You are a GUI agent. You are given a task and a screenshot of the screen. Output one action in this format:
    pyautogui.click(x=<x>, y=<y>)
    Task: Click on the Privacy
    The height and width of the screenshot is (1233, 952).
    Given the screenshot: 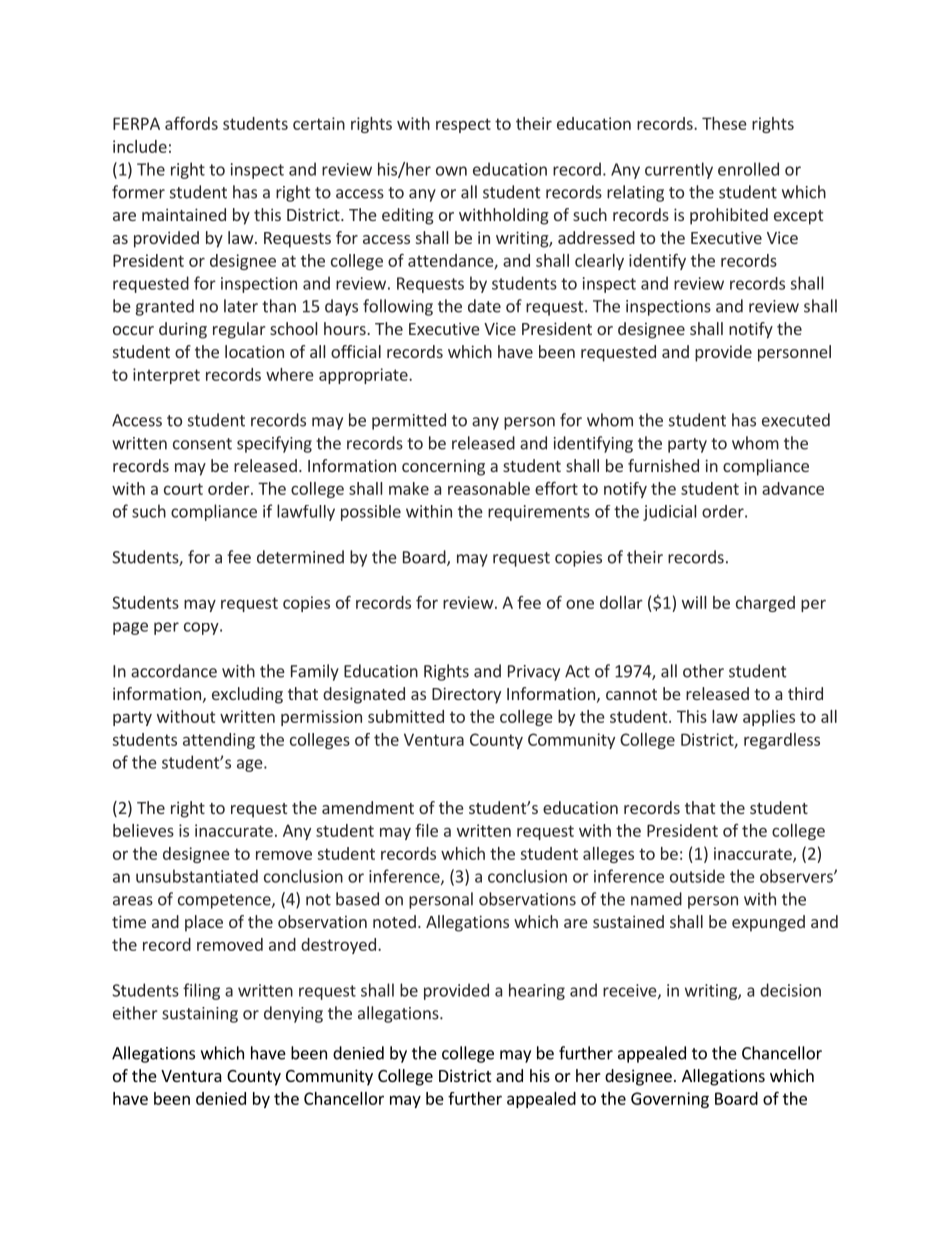 What is the action you would take?
    pyautogui.click(x=534, y=673)
